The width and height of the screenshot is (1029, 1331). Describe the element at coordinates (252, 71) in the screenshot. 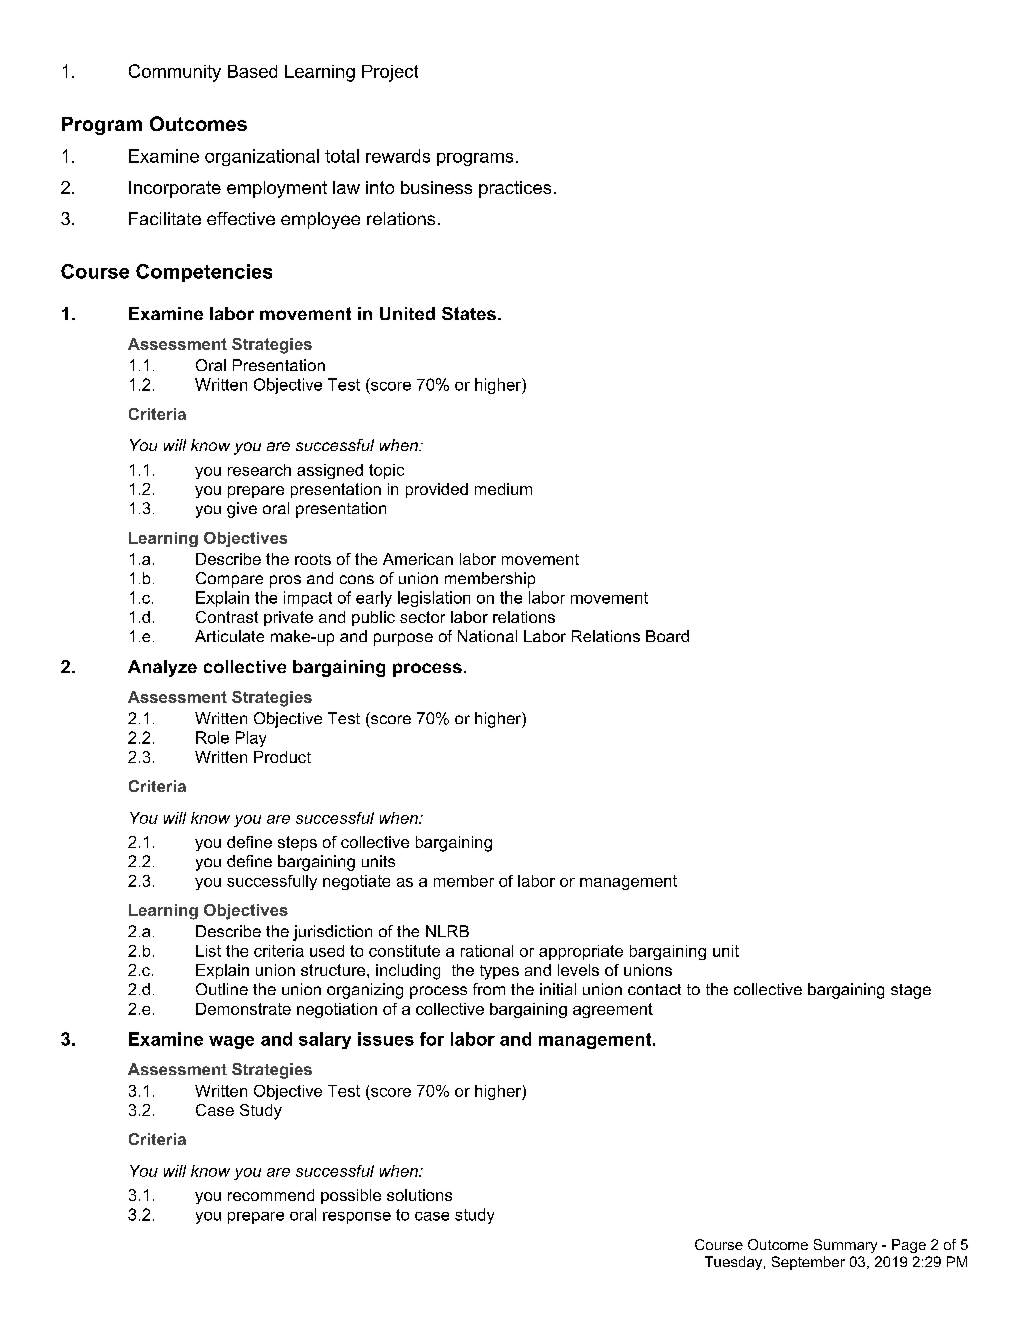

I see `Based` at that location.
